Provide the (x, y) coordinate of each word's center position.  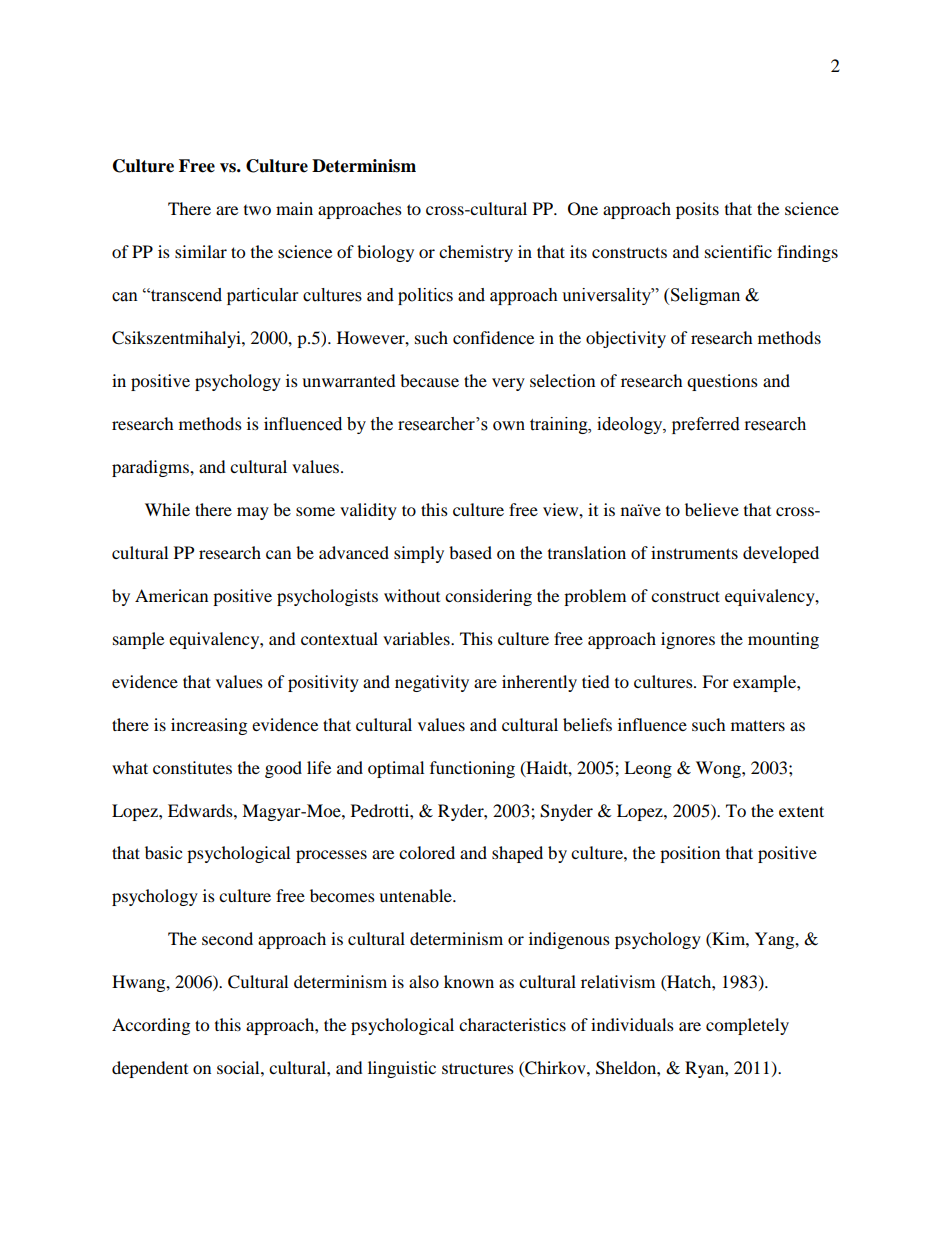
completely (747, 1026)
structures (478, 1068)
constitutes (192, 767)
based (470, 552)
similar (201, 251)
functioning (472, 769)
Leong (648, 769)
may (253, 513)
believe (712, 509)
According (151, 1026)
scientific (738, 251)
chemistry (476, 253)
